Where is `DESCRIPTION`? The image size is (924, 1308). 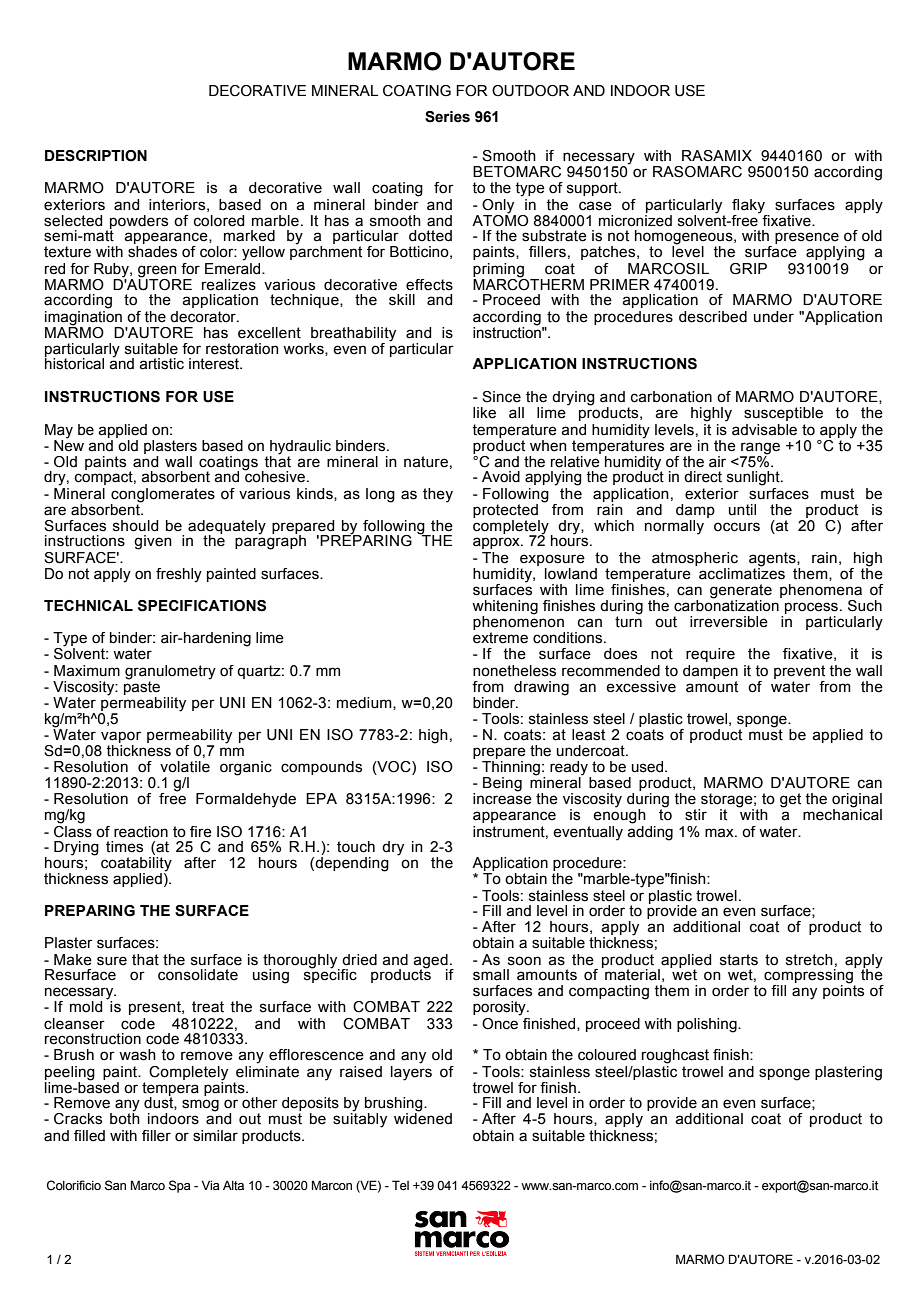 DESCRIPTION is located at coordinates (96, 156).
